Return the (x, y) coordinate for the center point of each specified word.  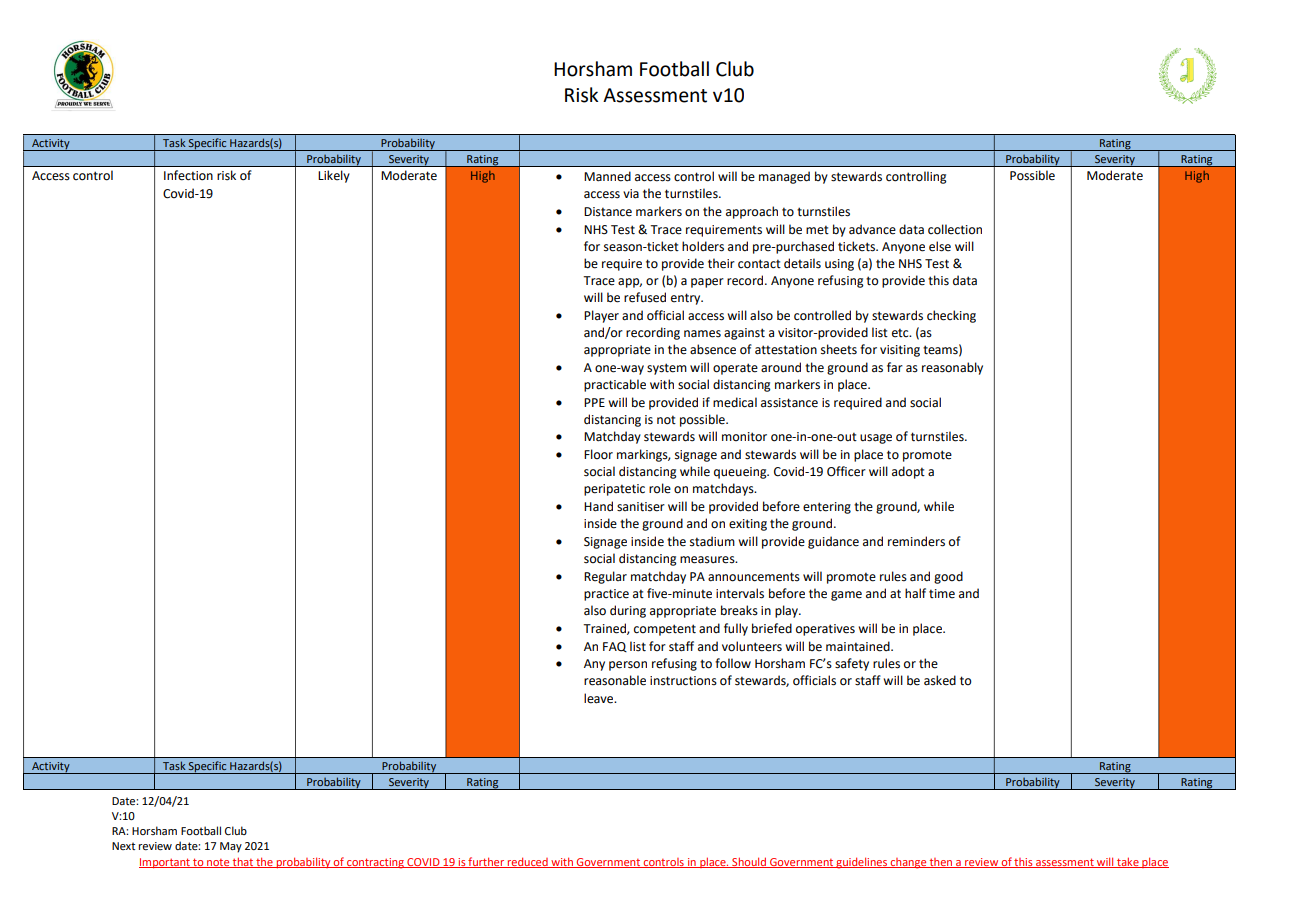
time (942, 594)
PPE (594, 402)
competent (665, 630)
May (231, 847)
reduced (528, 862)
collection (955, 229)
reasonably (952, 368)
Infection (188, 175)
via (631, 194)
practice (606, 595)
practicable (615, 385)
